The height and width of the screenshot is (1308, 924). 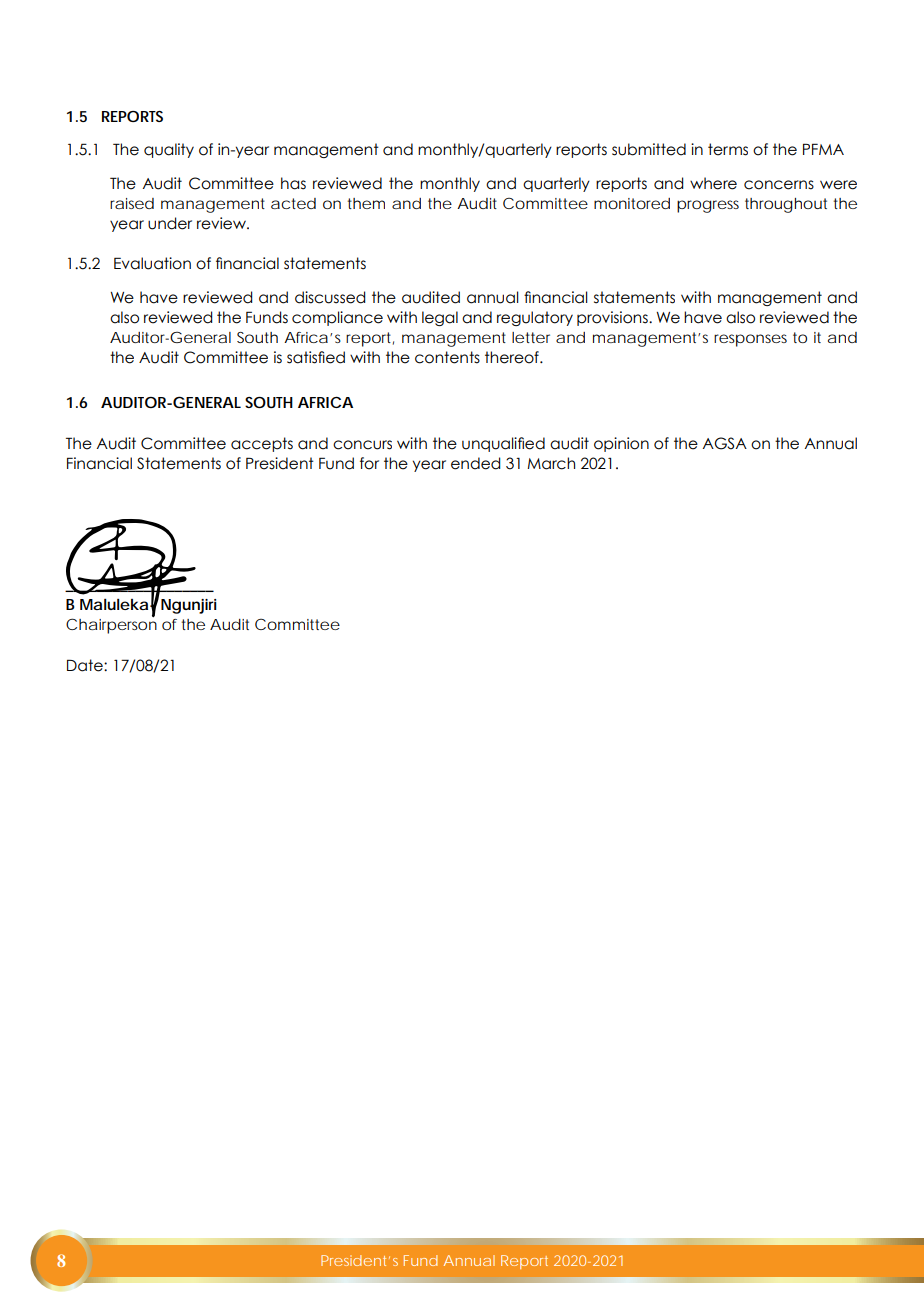 I want to click on quality, so click(x=169, y=150).
